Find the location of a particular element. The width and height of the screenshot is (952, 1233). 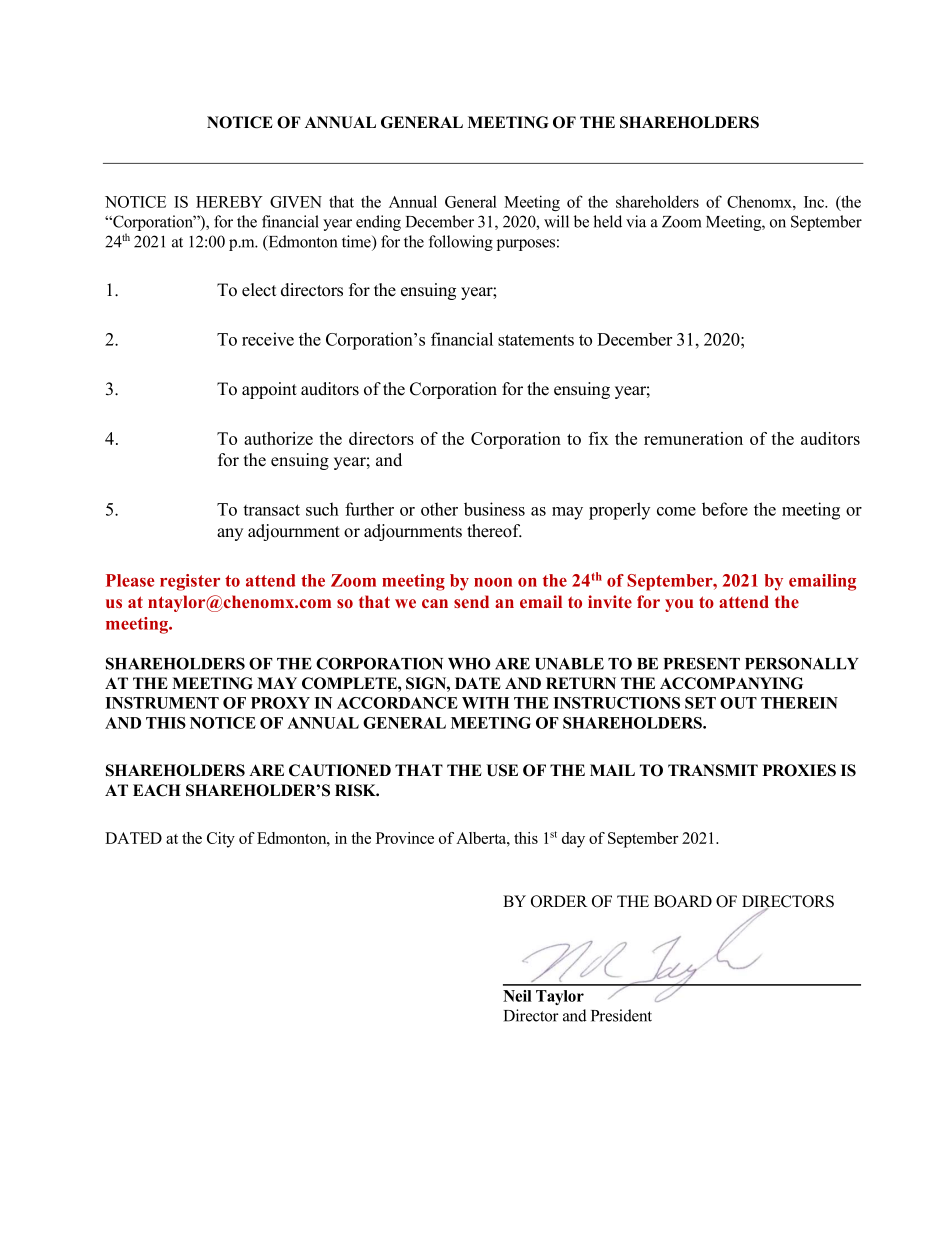

following is located at coordinates (461, 243).
